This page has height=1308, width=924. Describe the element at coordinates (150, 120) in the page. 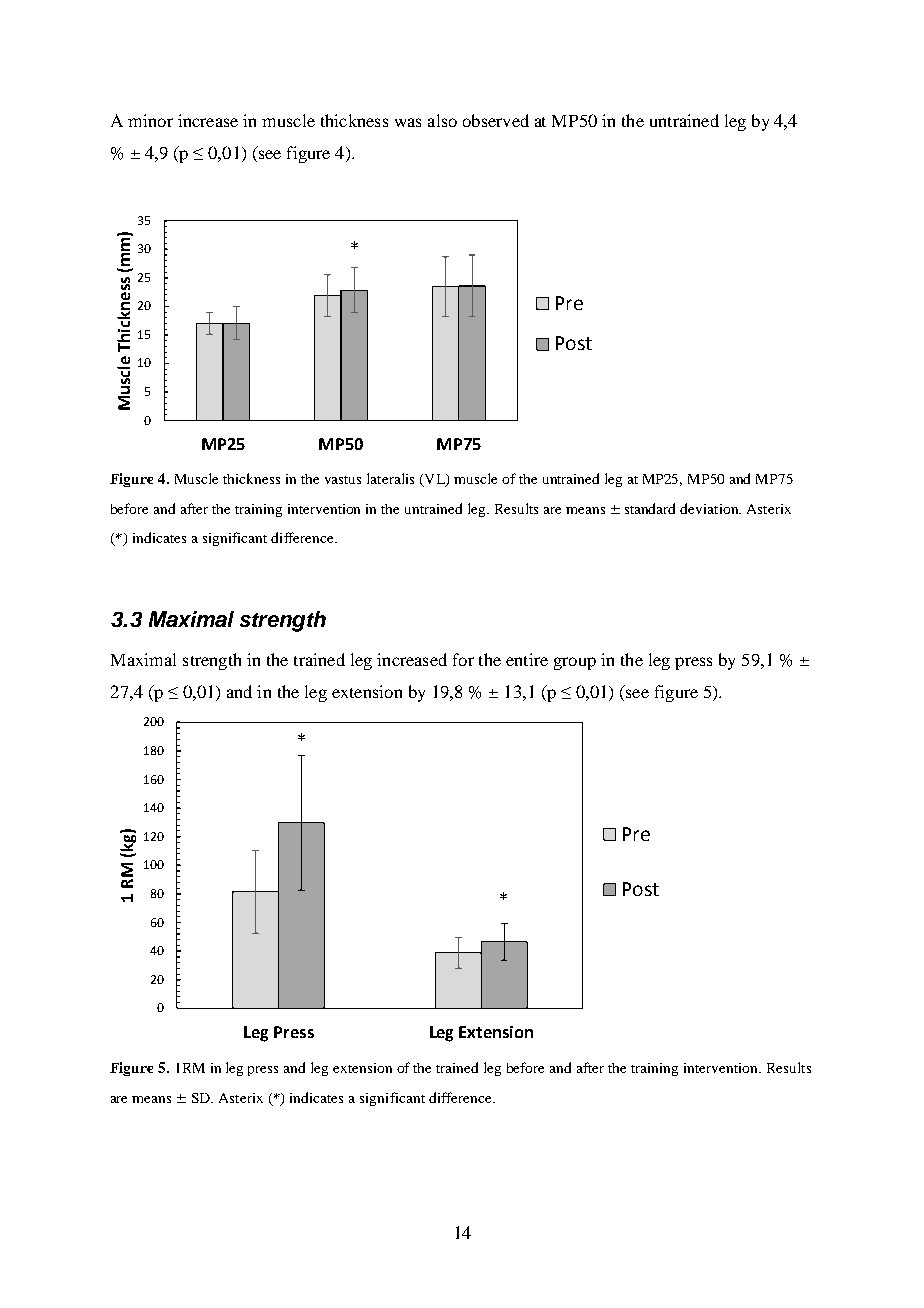

I see `minor` at that location.
